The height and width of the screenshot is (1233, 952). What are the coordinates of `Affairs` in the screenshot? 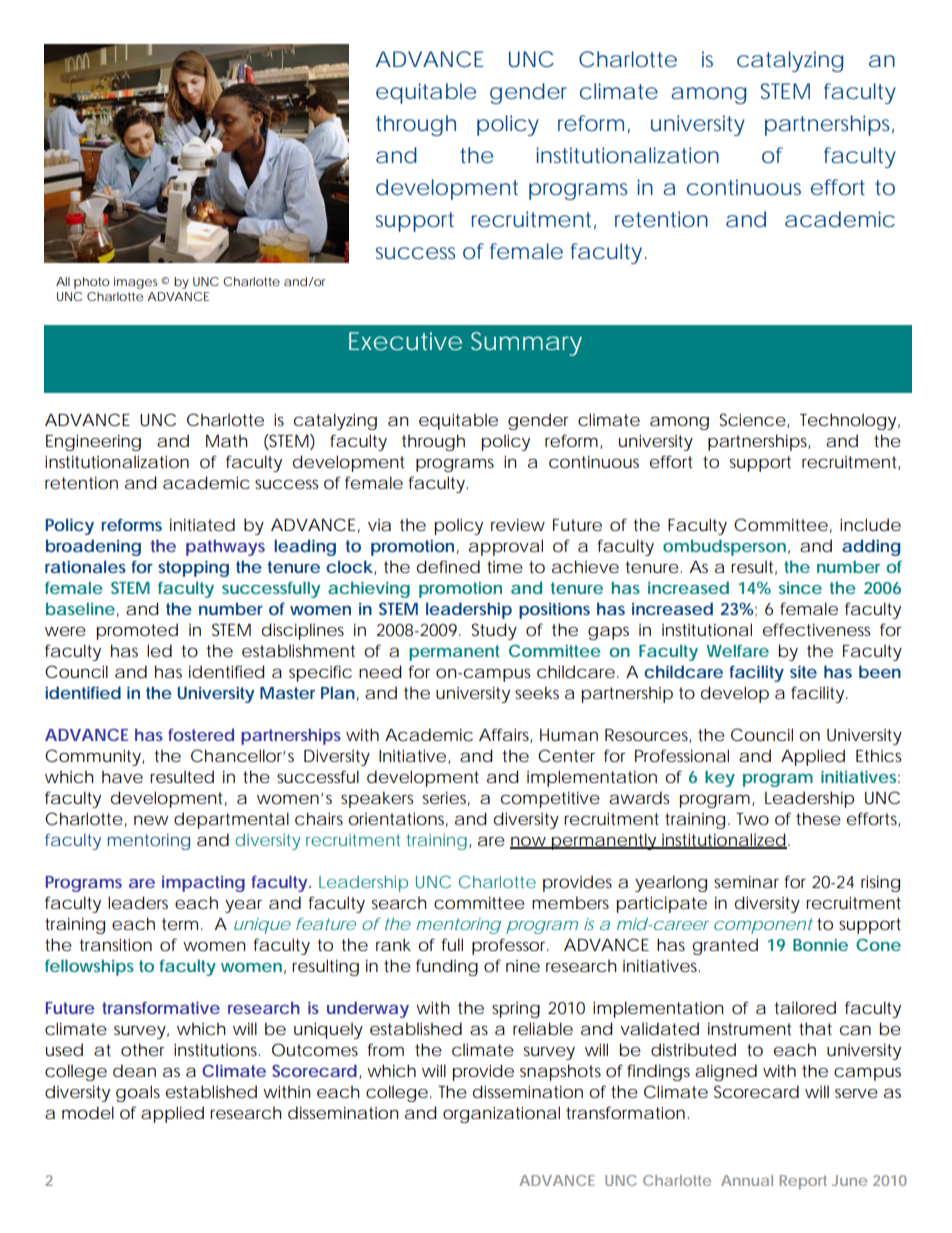 It's located at (505, 735).
